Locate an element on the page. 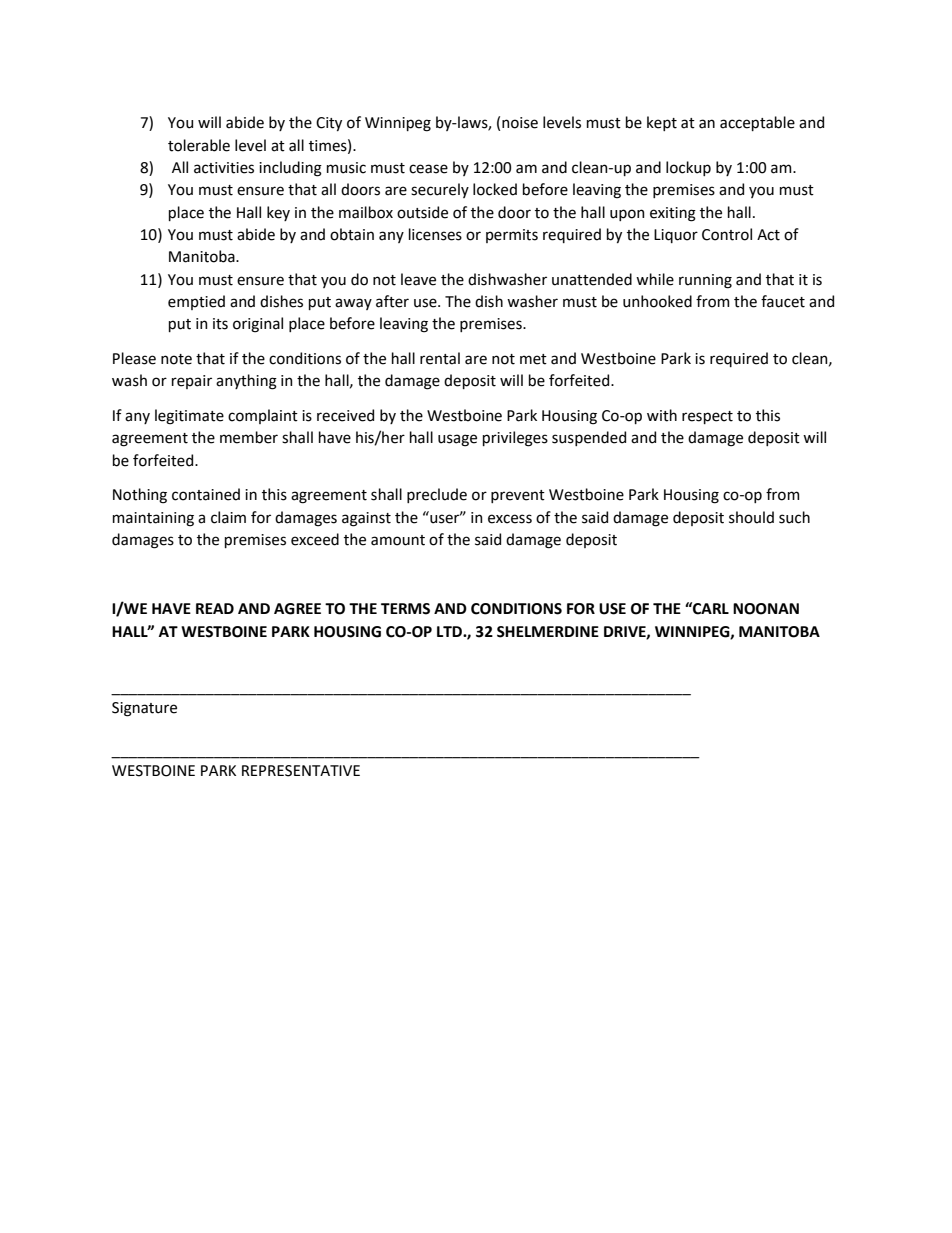  member is located at coordinates (249, 437).
